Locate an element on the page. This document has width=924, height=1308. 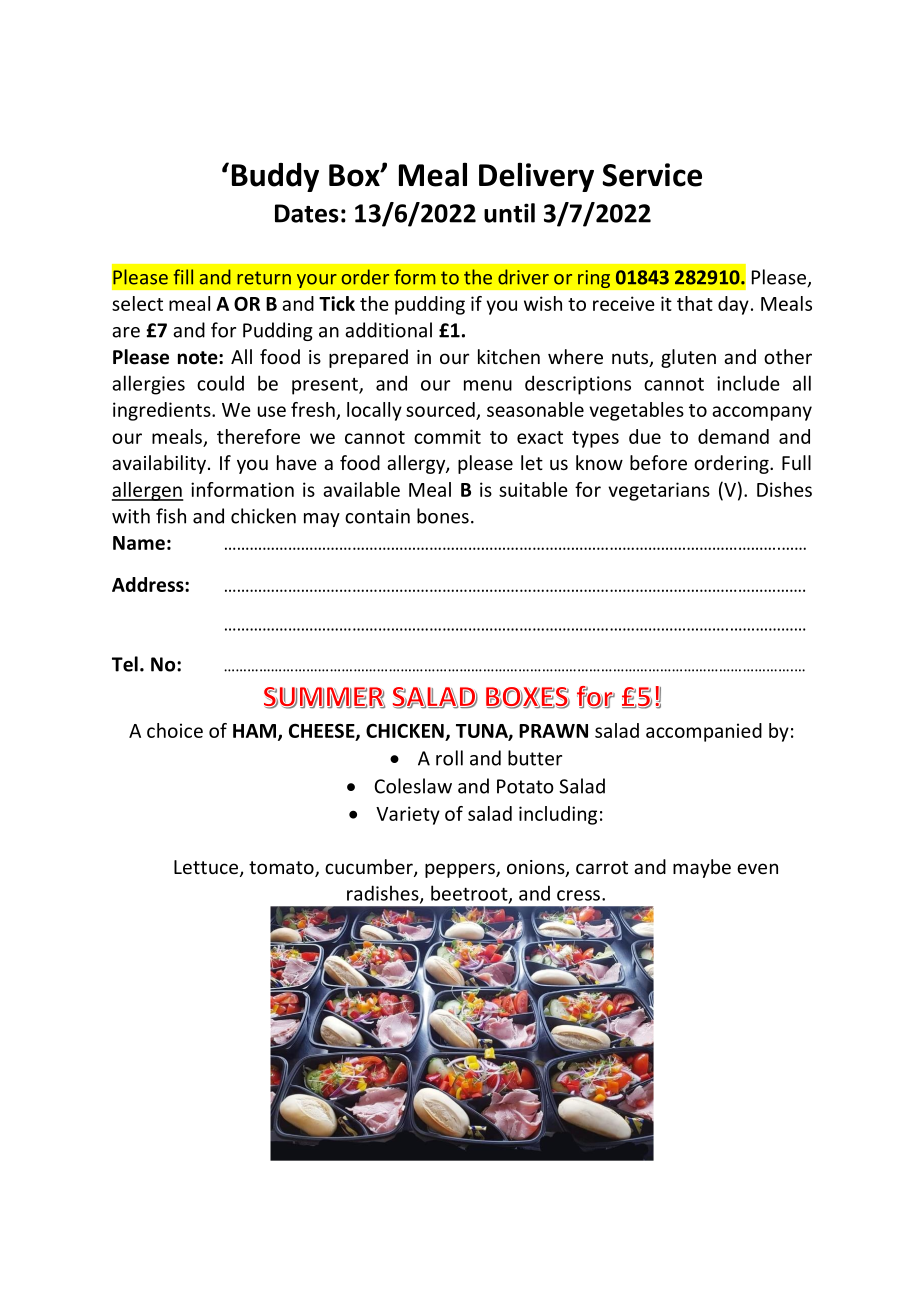
vegetarians is located at coordinates (659, 491).
